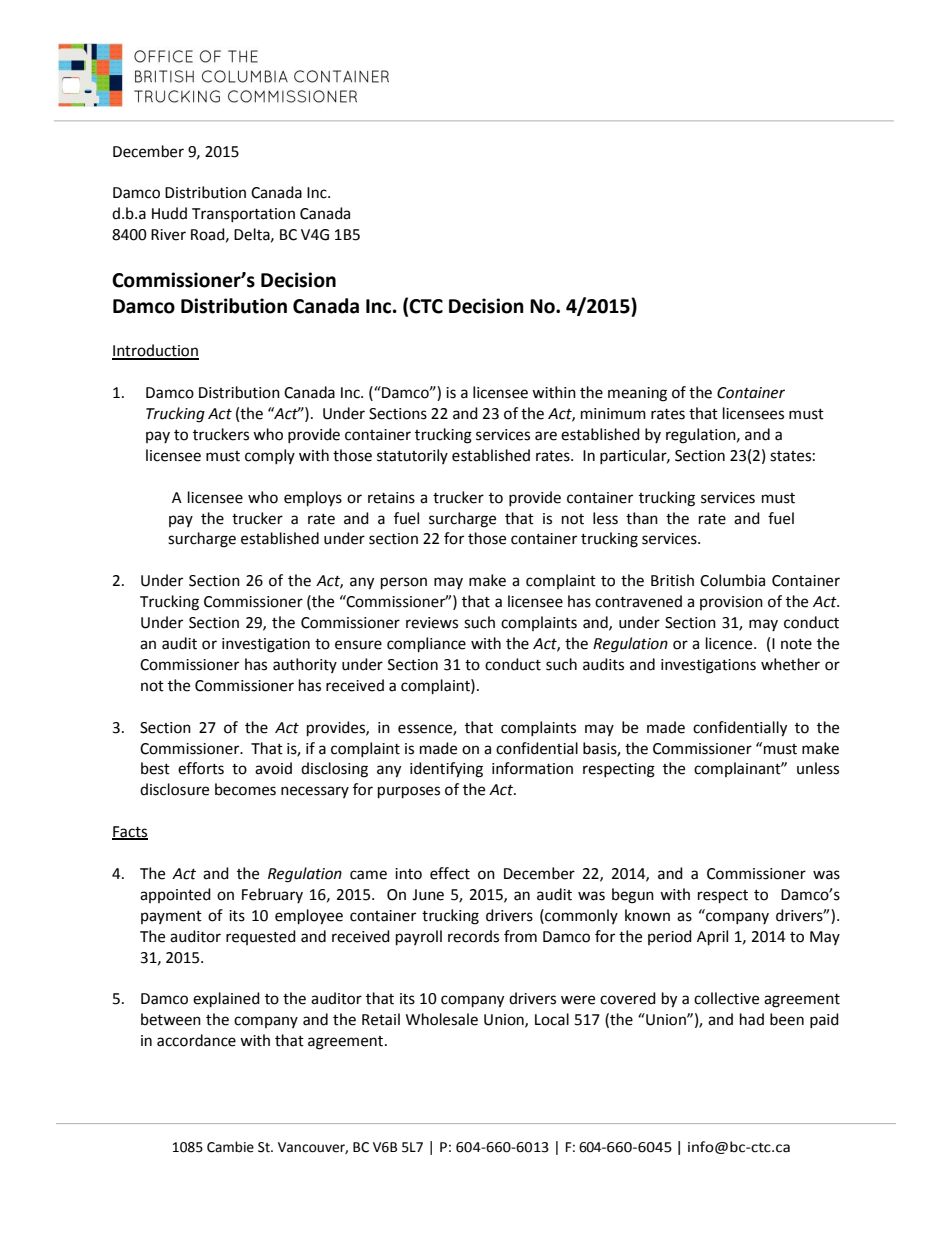 Image resolution: width=952 pixels, height=1233 pixels. I want to click on Wholesale, so click(442, 1019).
